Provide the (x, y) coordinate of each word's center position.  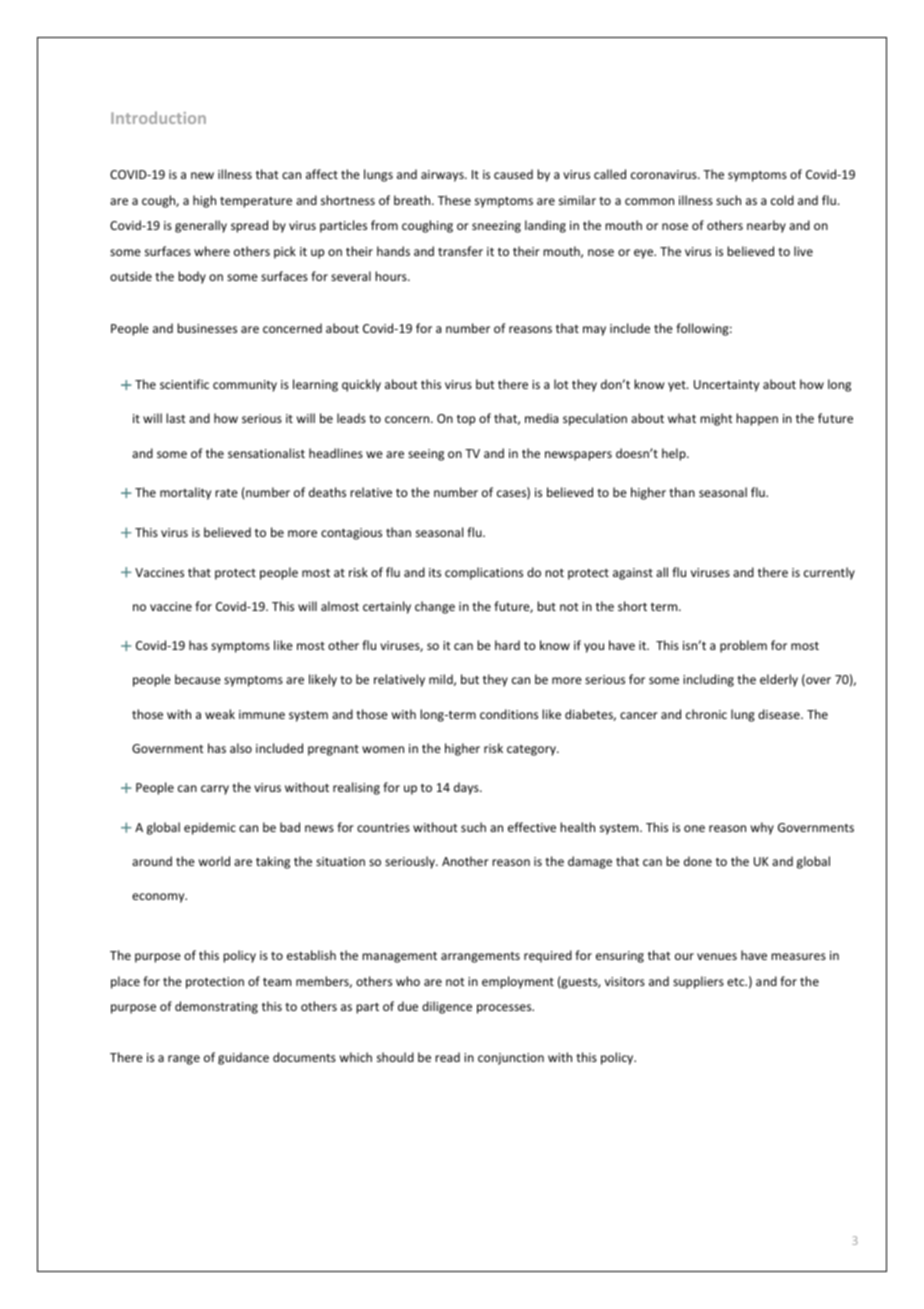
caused (513, 174)
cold (782, 200)
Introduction (158, 117)
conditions (509, 714)
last (176, 418)
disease (780, 714)
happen (757, 419)
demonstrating (216, 1007)
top (466, 420)
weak (220, 714)
